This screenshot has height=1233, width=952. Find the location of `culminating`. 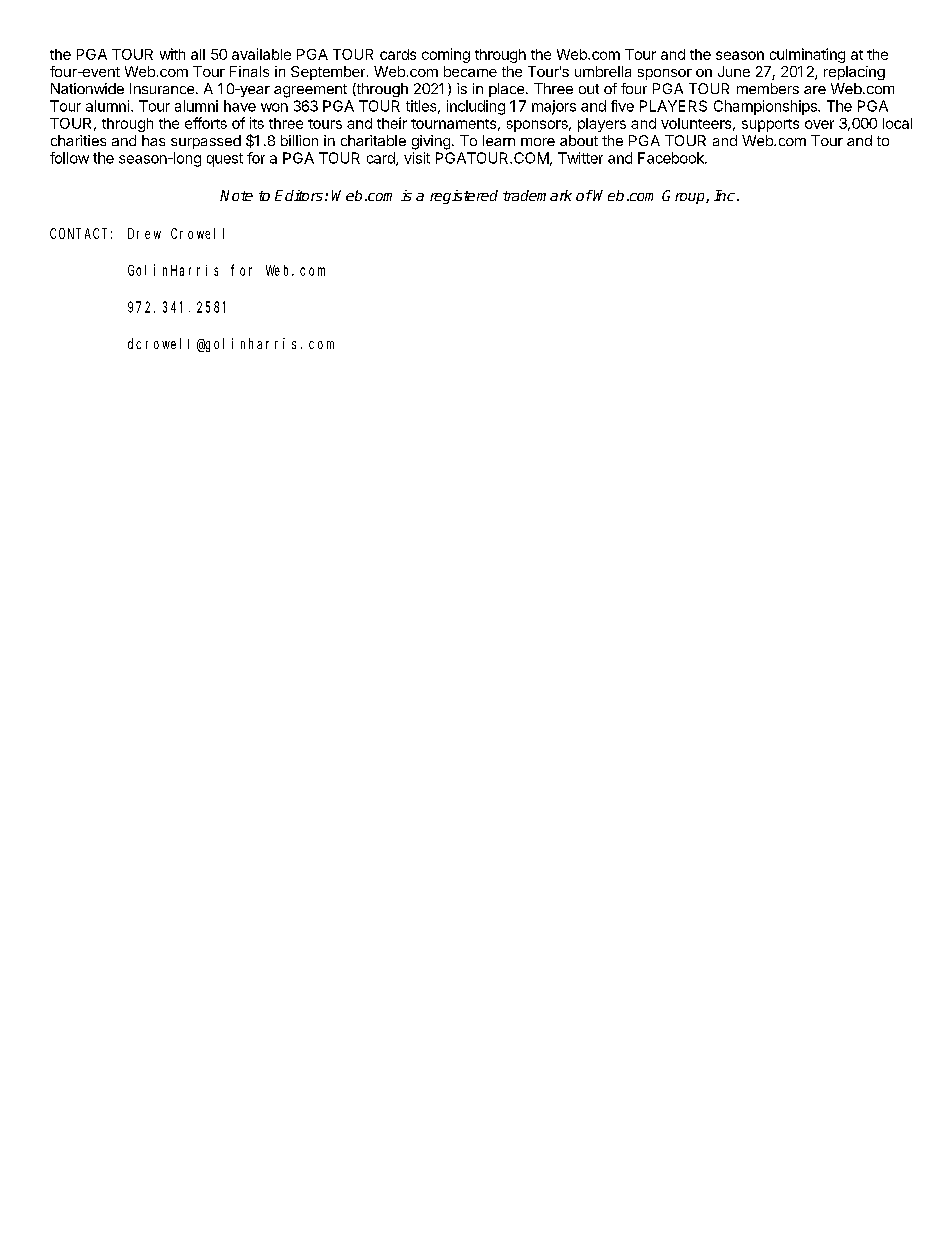

culminating is located at coordinates (807, 55).
